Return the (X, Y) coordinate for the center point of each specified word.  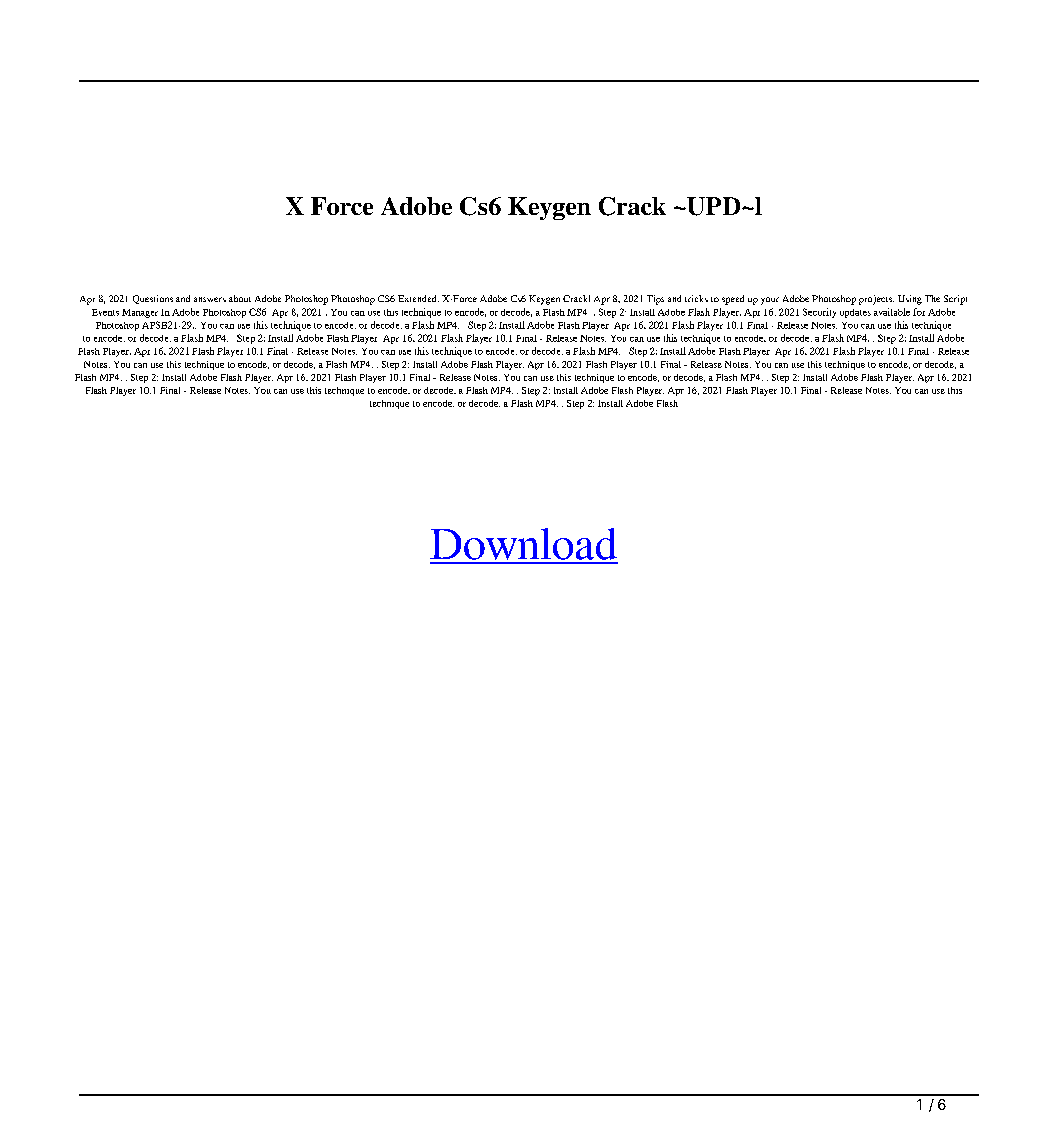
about (240, 298)
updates (855, 313)
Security (819, 313)
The (932, 298)
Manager (140, 313)
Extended (418, 298)
